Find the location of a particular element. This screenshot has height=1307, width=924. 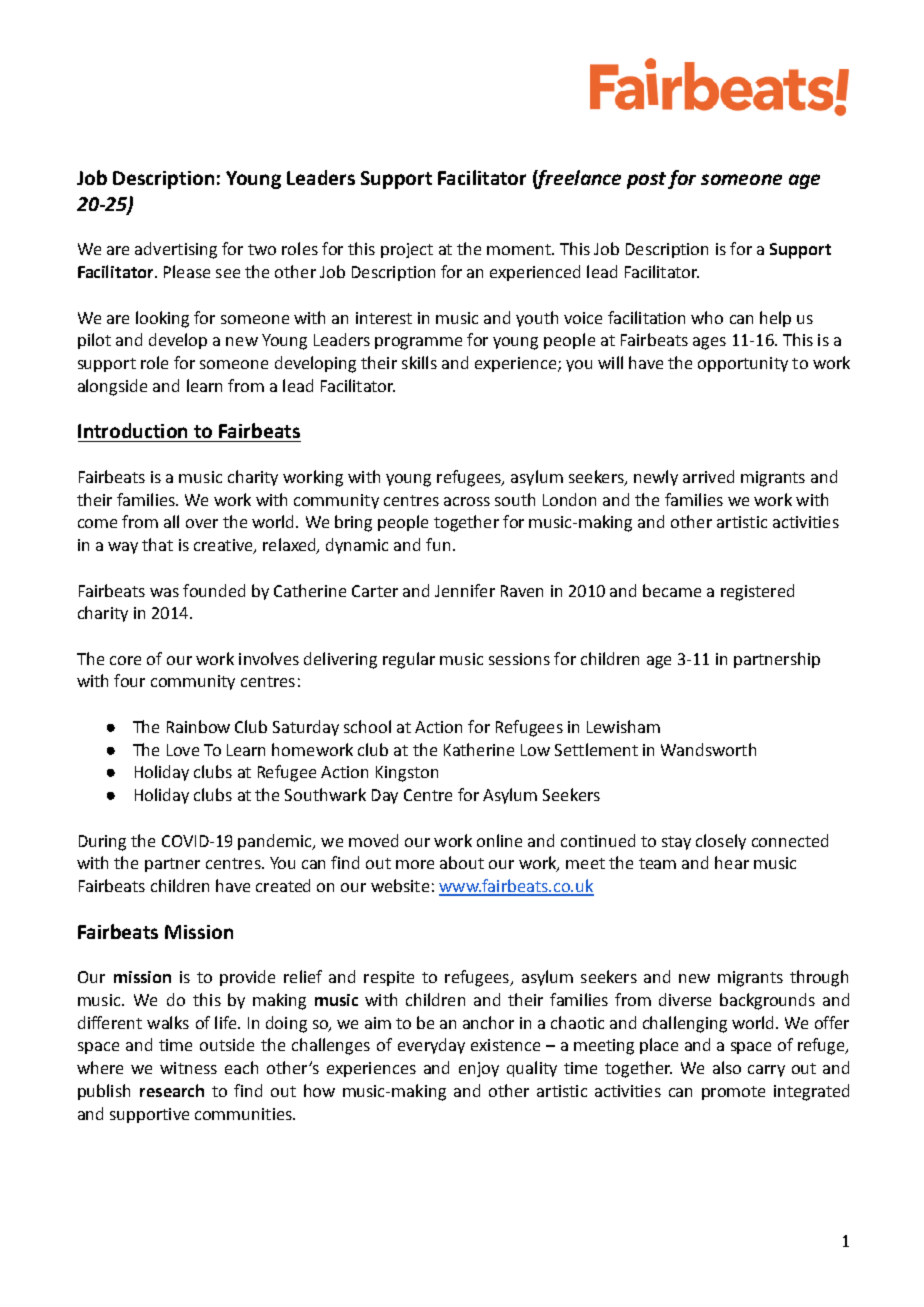

moment is located at coordinates (520, 249).
